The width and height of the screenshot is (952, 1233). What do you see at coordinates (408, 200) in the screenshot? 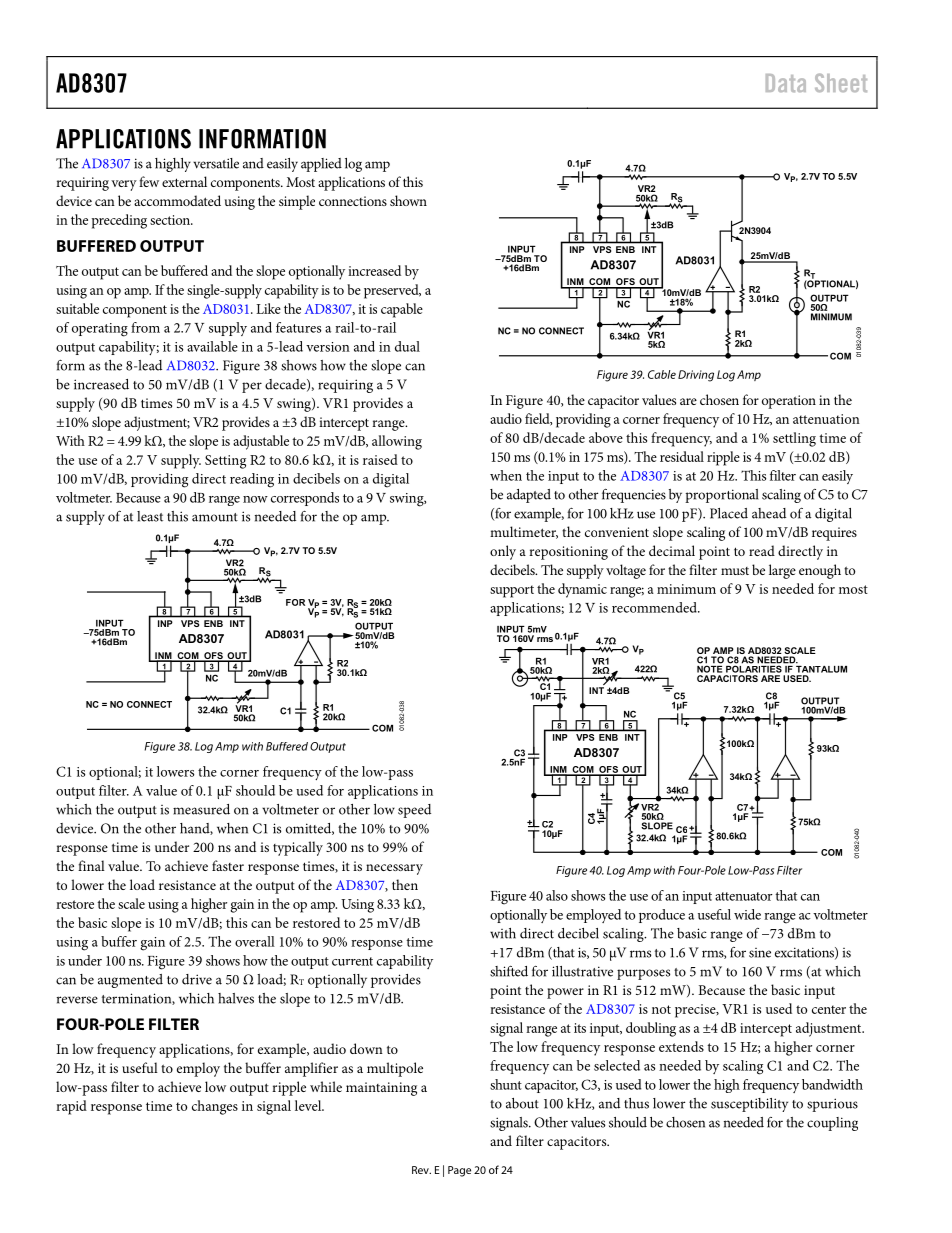
I see `shown` at bounding box center [408, 200].
